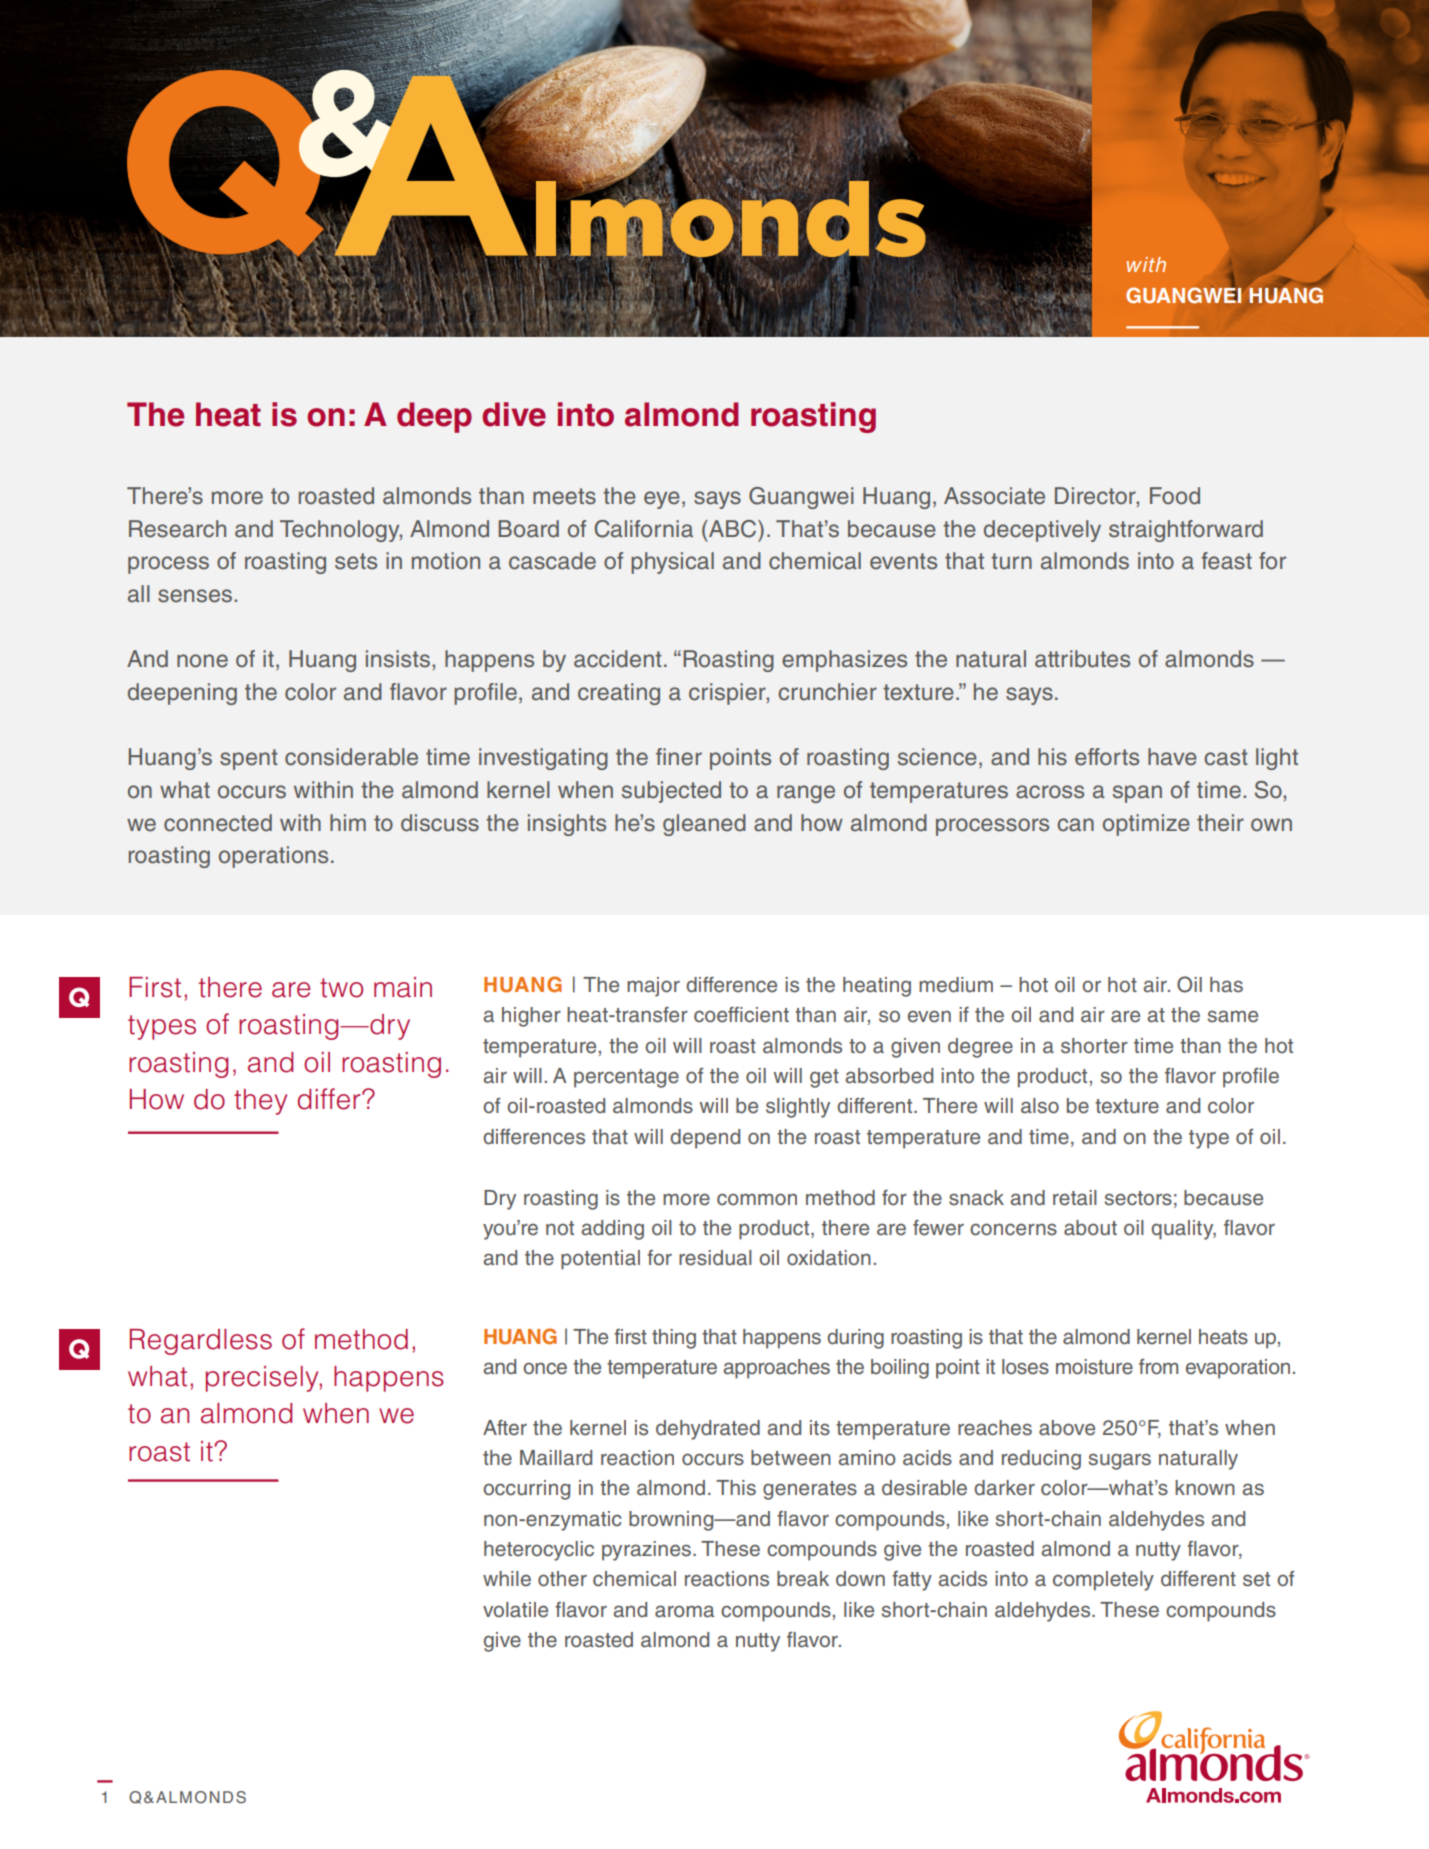 This screenshot has width=1429, height=1849. Describe the element at coordinates (341, 988) in the screenshot. I see `two` at that location.
